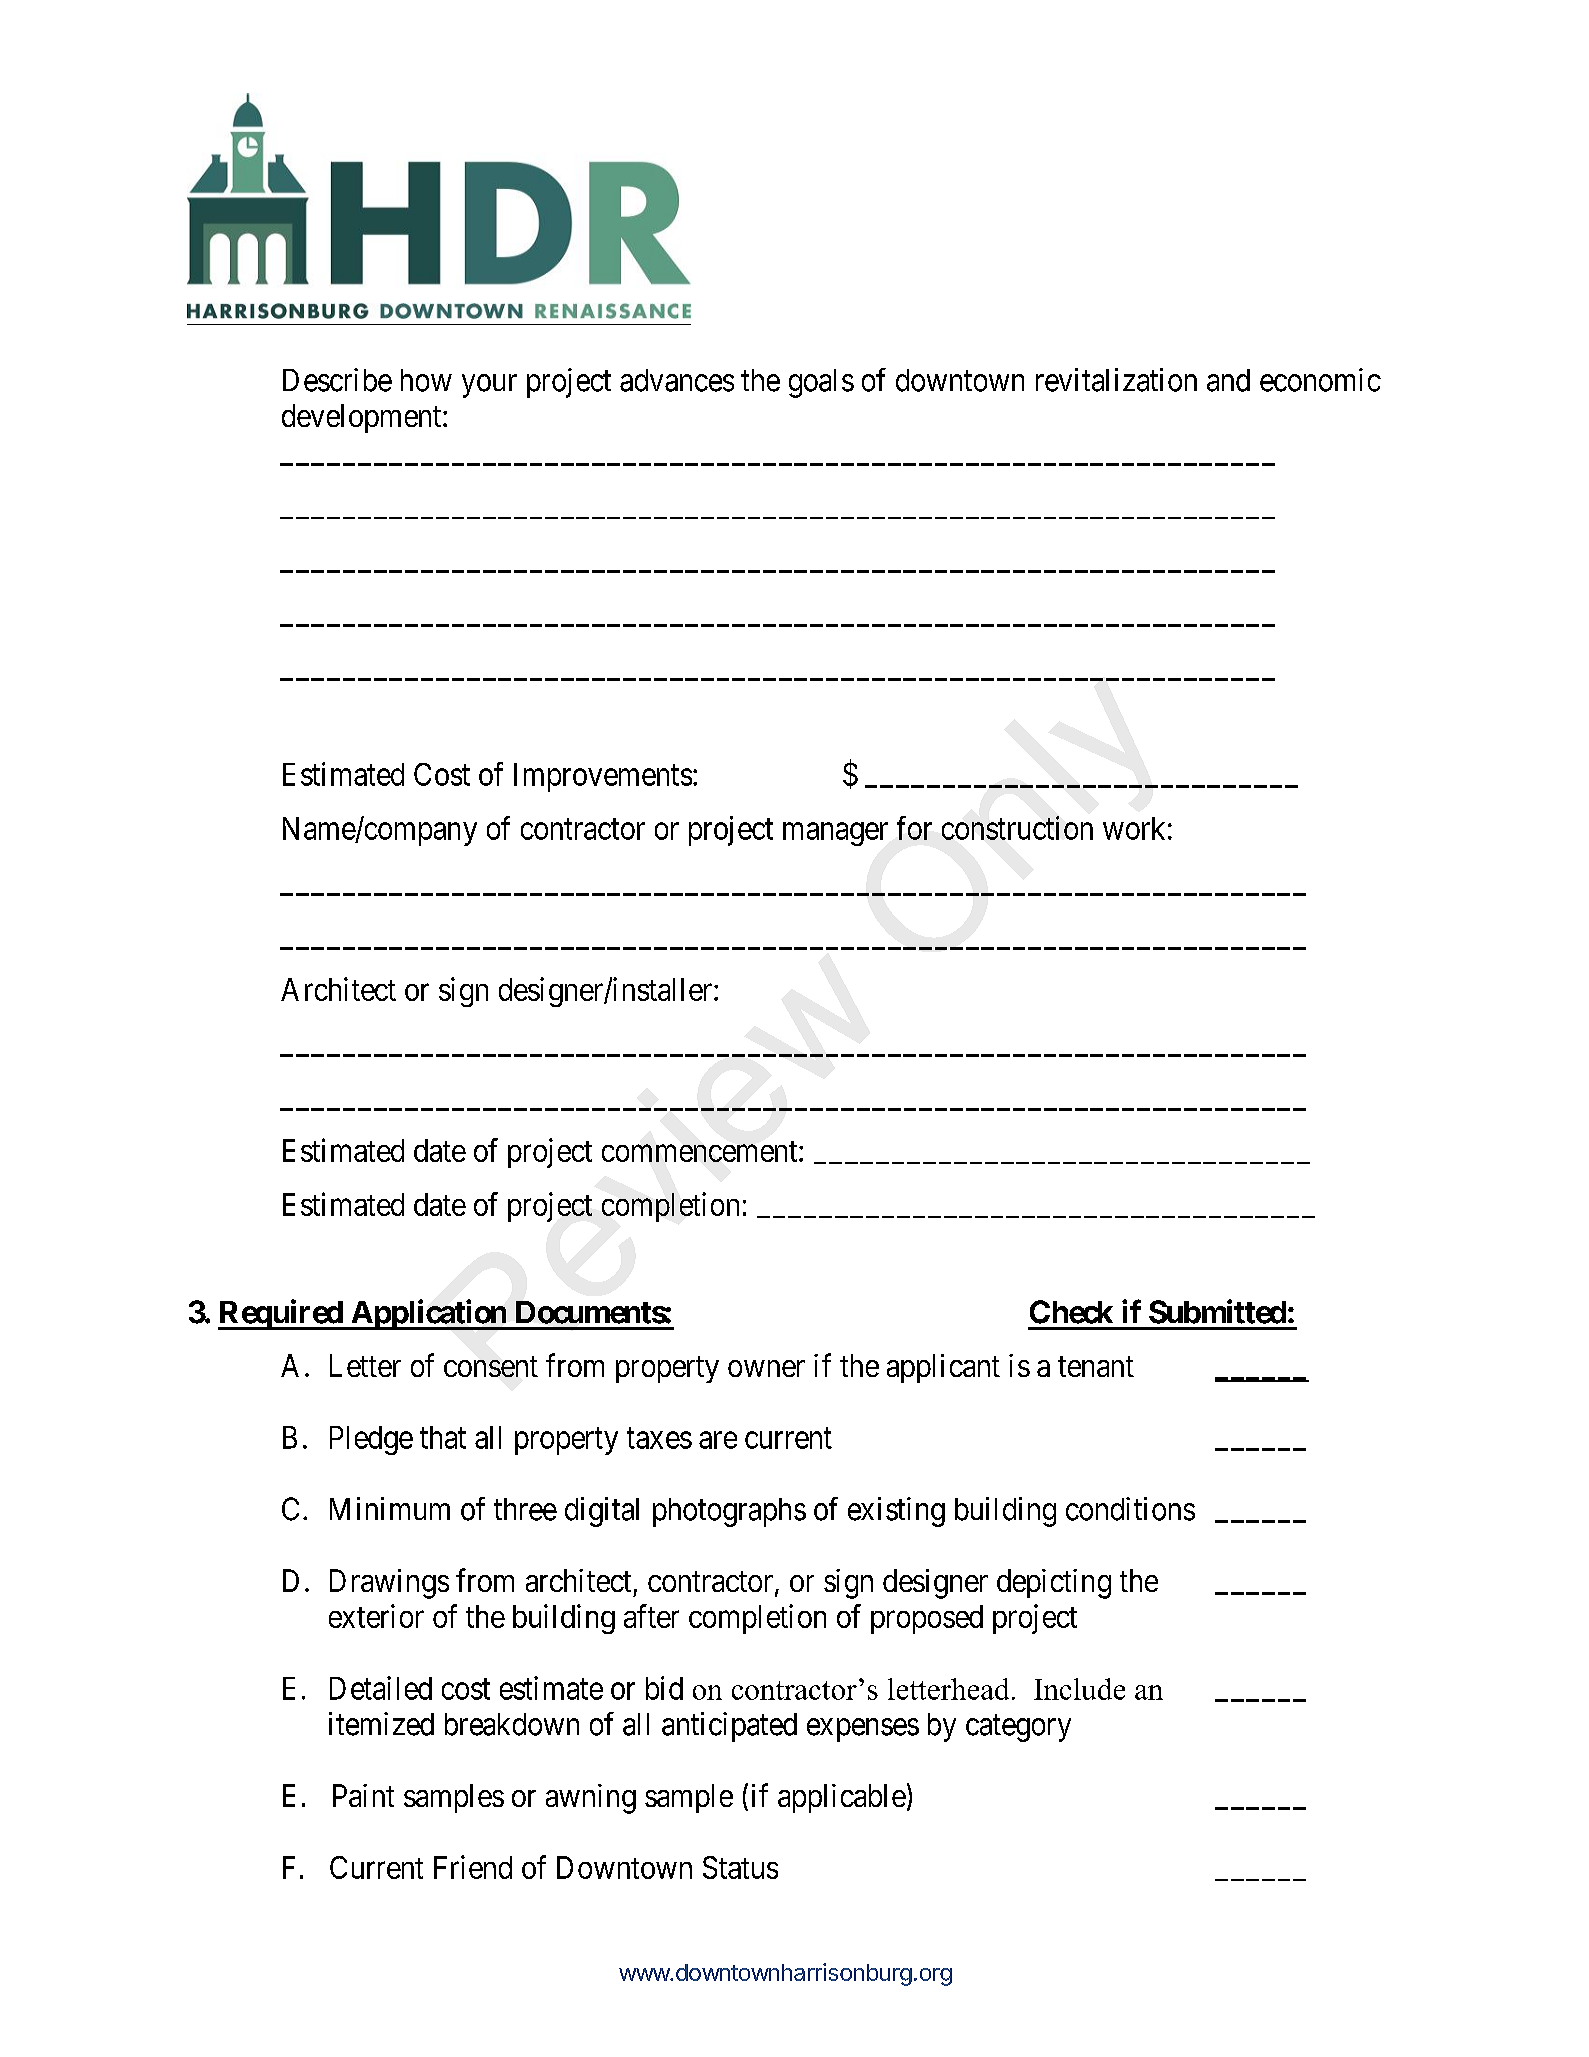  I want to click on goals, so click(821, 383).
